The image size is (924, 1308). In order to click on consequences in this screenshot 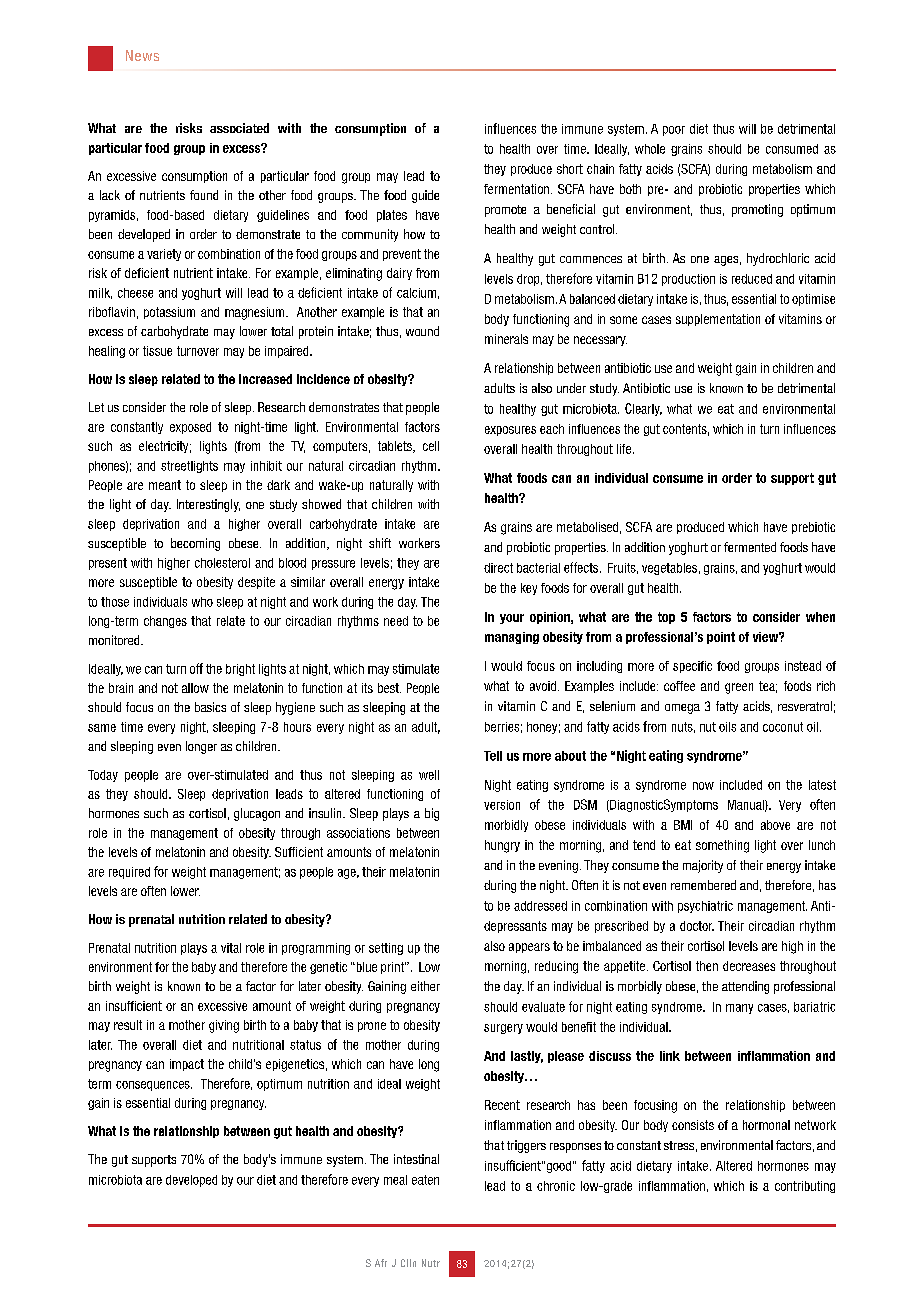, I will do `click(154, 1086)`.
